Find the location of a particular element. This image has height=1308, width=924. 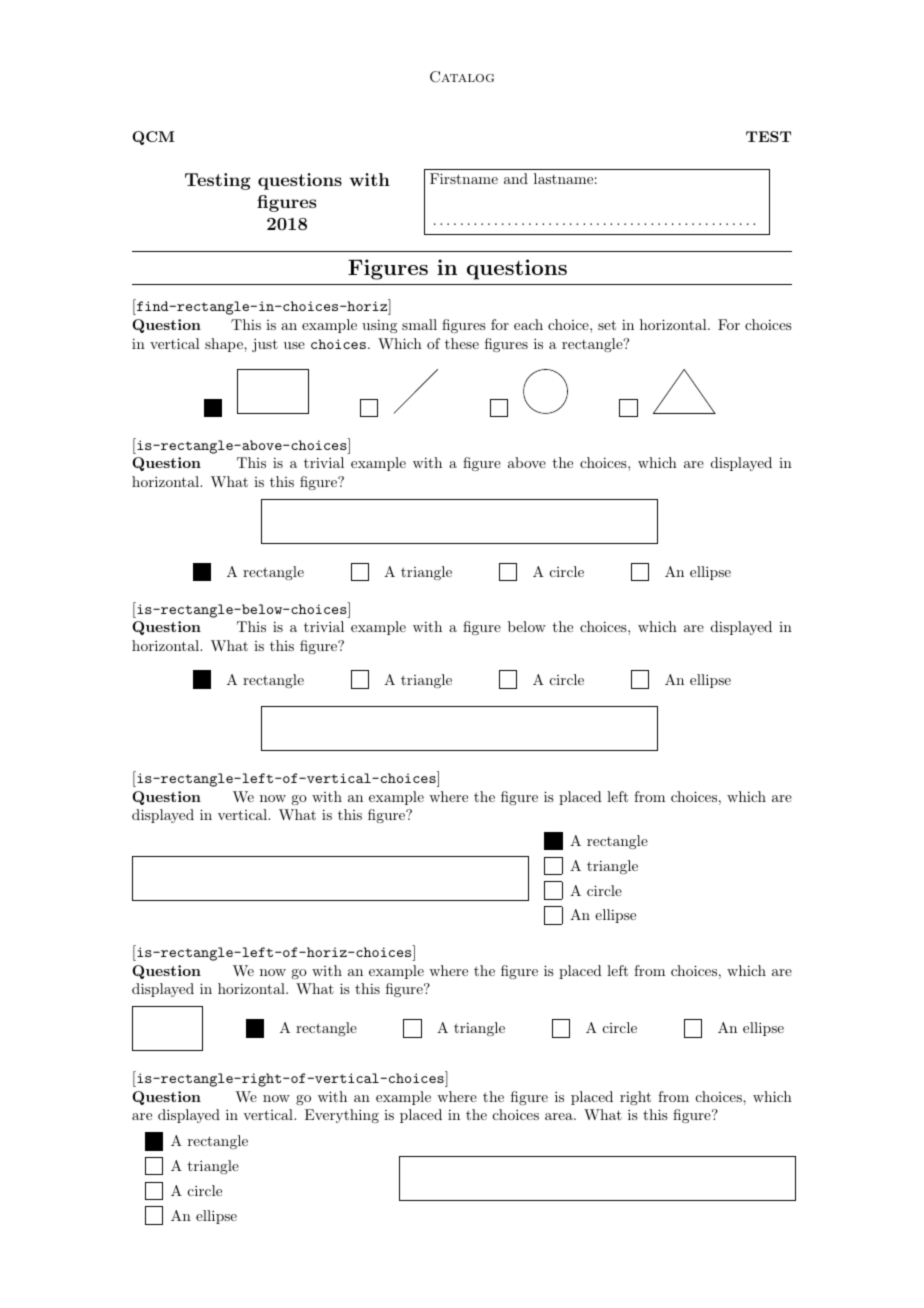

set is located at coordinates (607, 325).
